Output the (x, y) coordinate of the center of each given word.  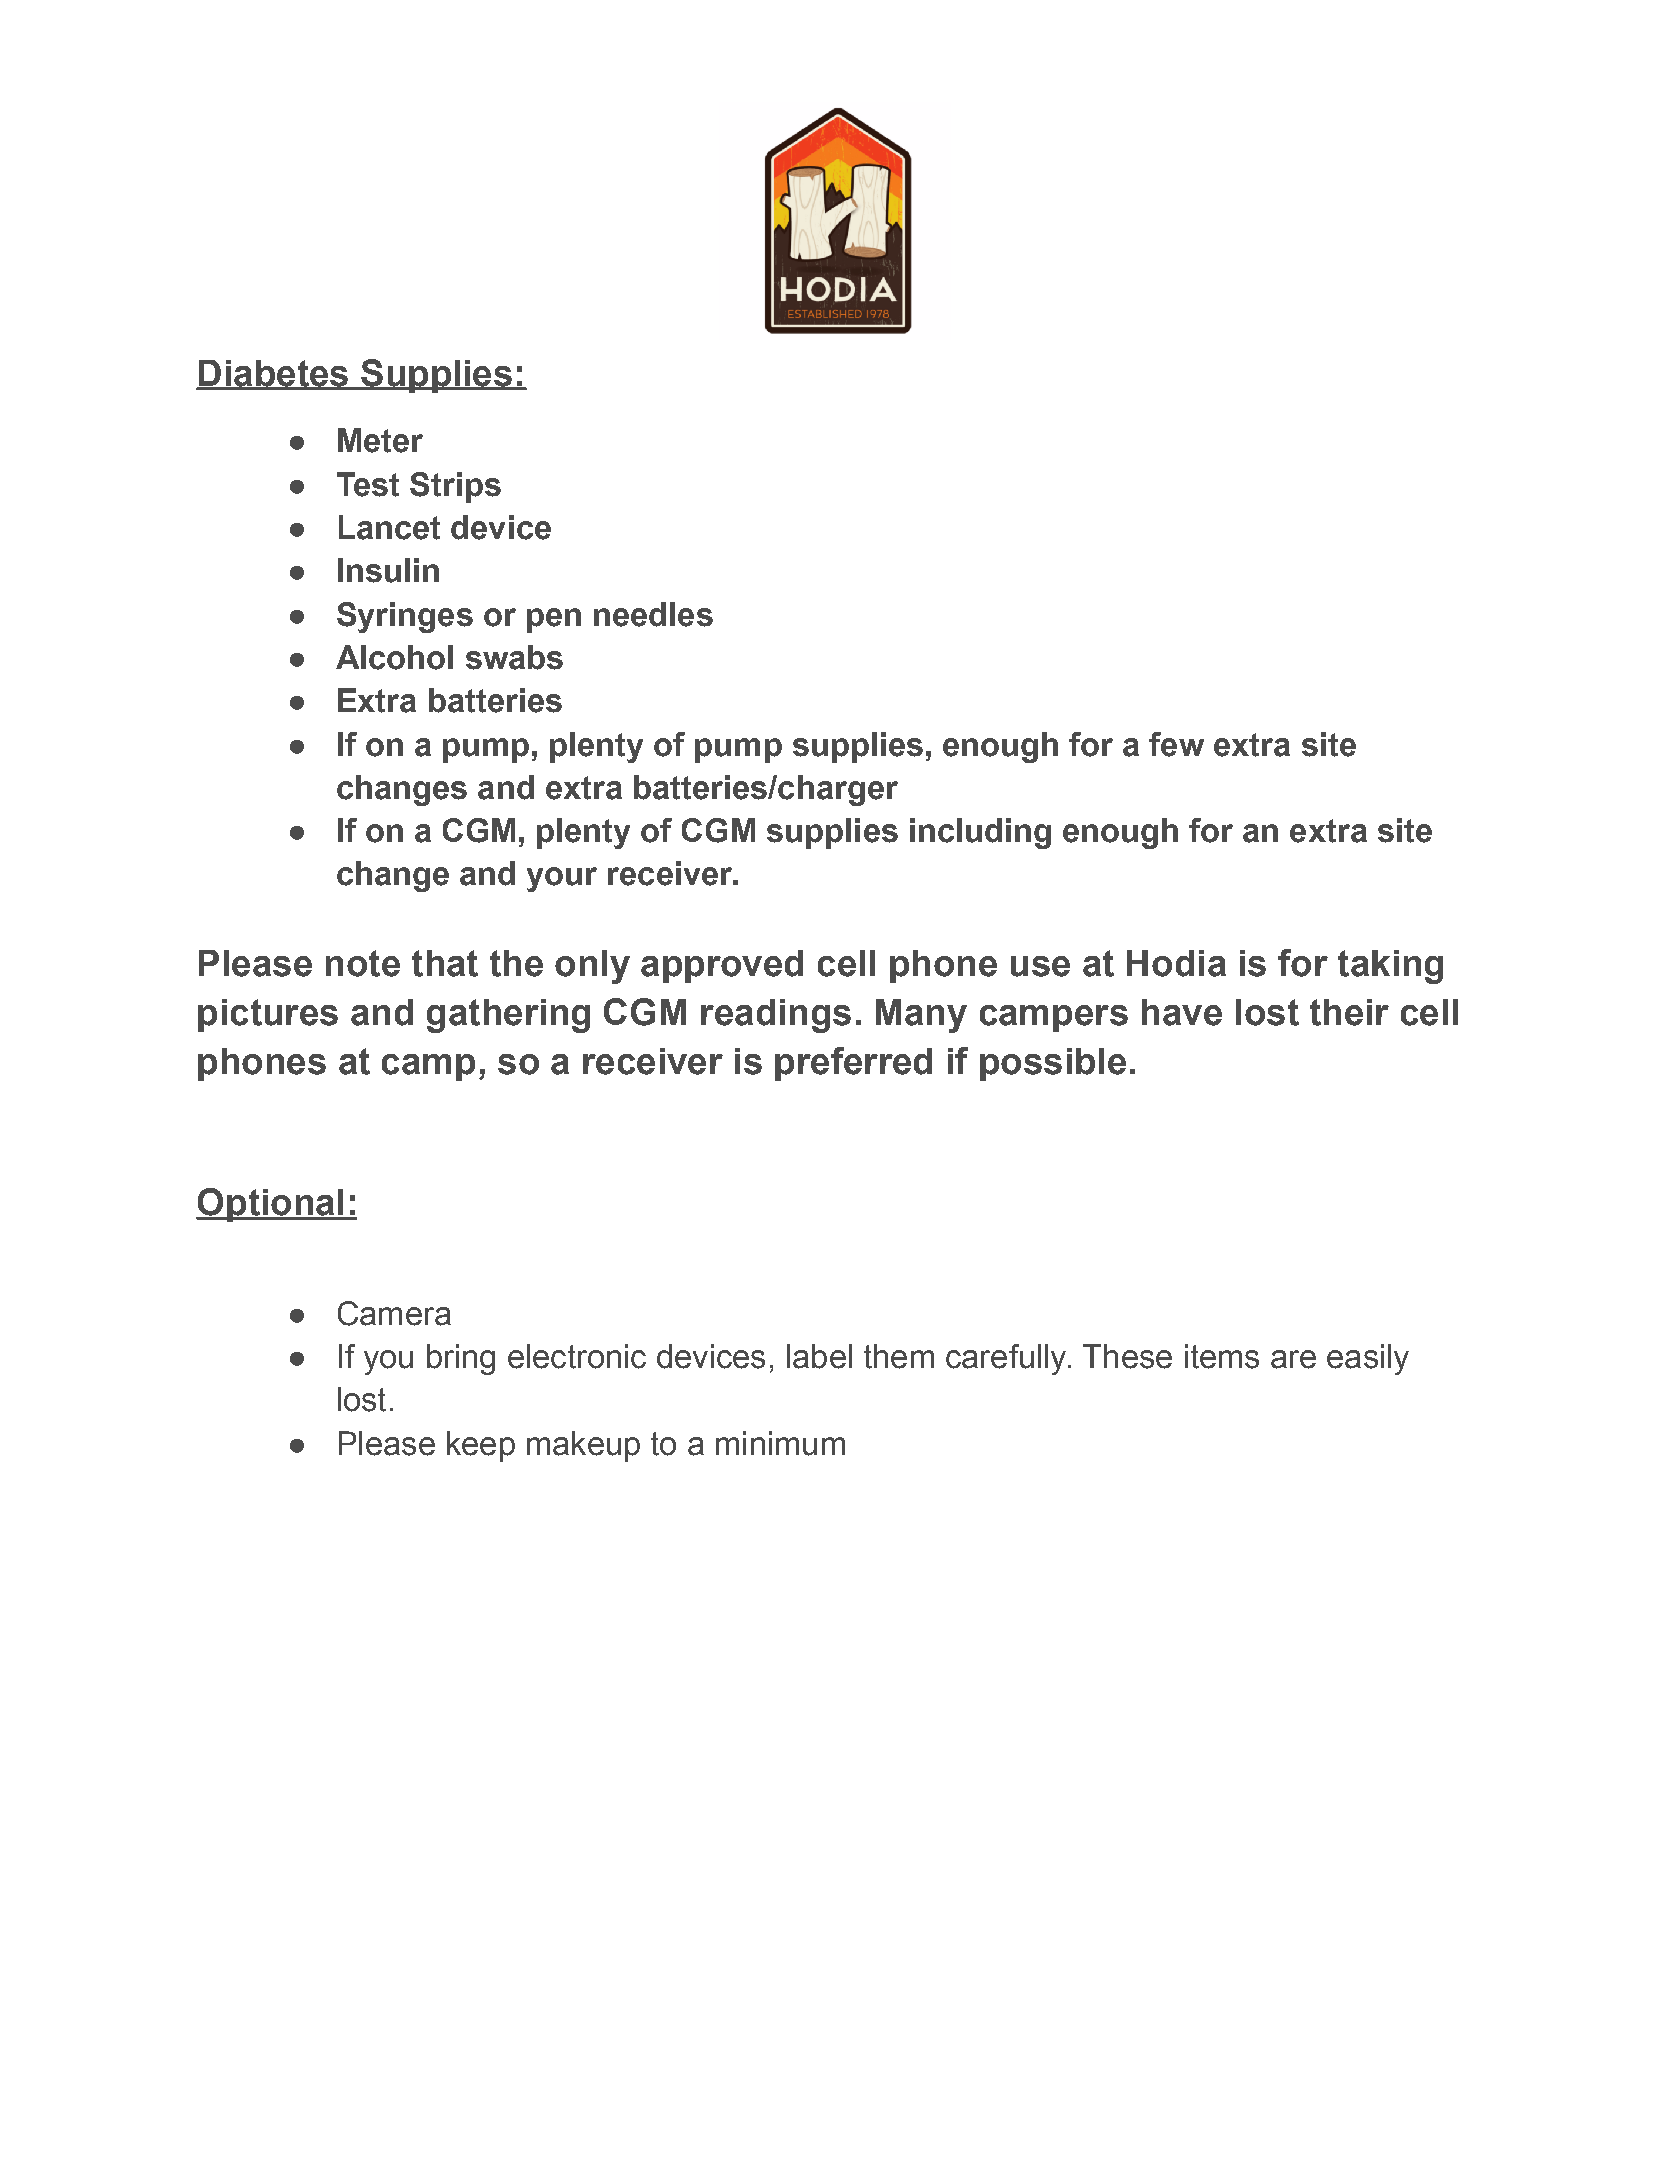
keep (481, 1446)
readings (776, 1016)
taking (1390, 967)
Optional (271, 1205)
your (562, 879)
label (819, 1356)
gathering (508, 1016)
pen (554, 620)
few (1176, 744)
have (1182, 1012)
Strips (455, 487)
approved (722, 966)
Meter (380, 440)
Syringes (405, 617)
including (980, 833)
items (1222, 1356)
